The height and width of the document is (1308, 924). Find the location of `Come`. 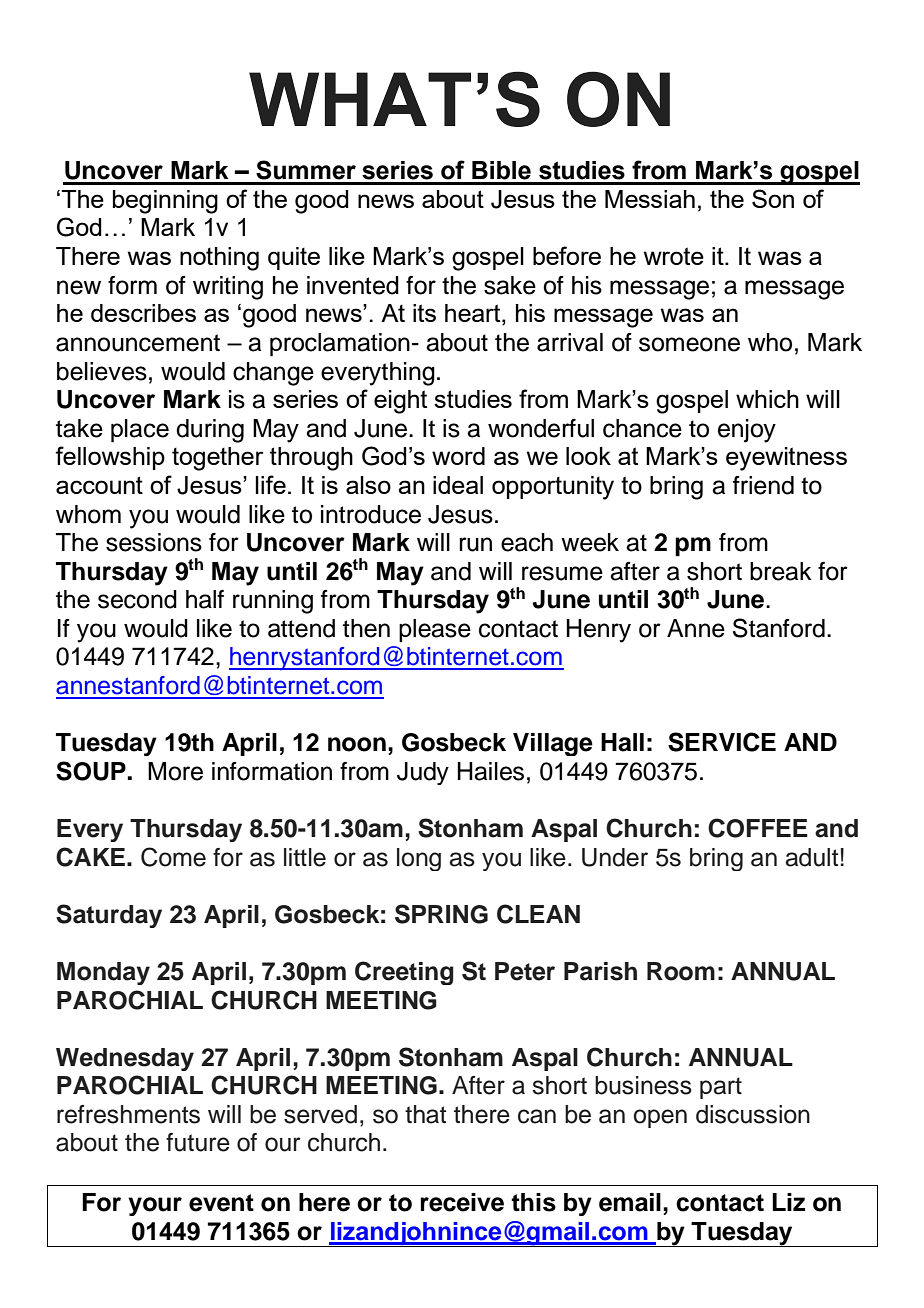

Come is located at coordinates (173, 857).
